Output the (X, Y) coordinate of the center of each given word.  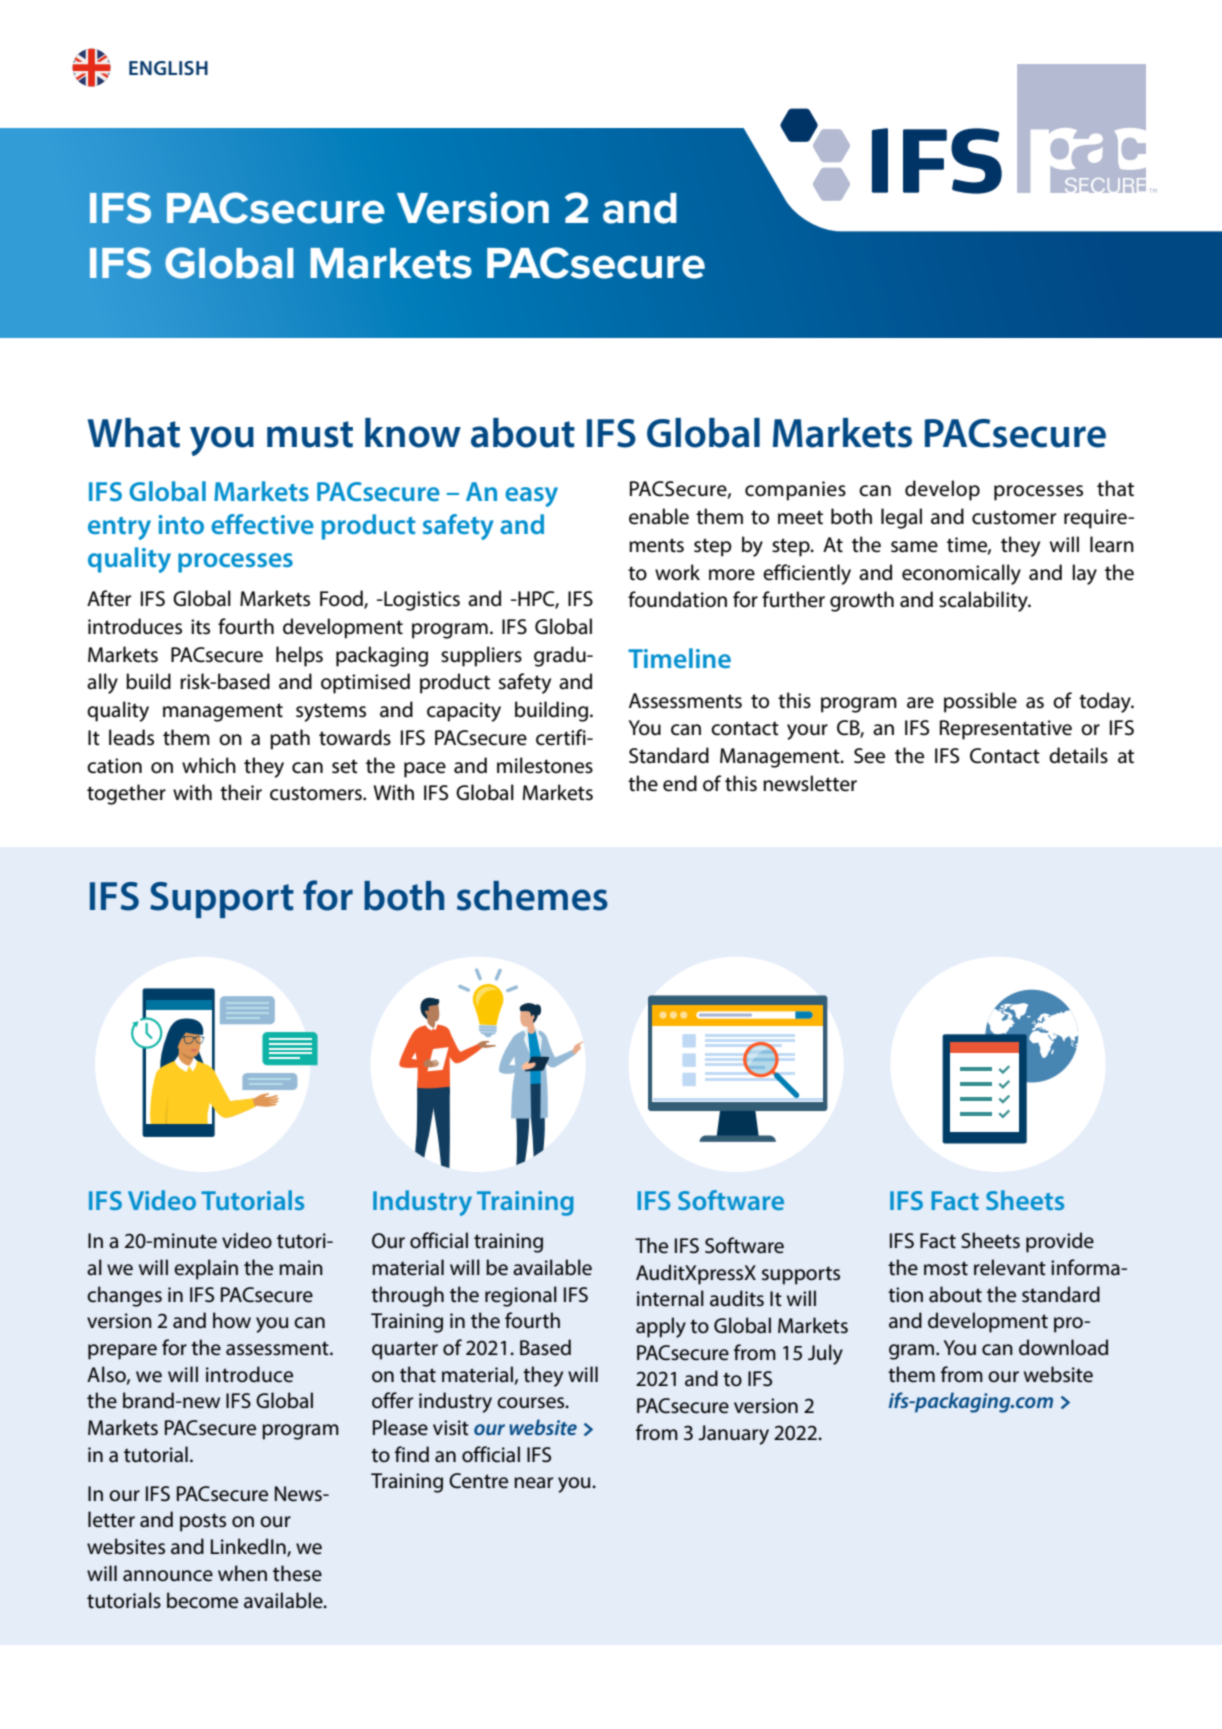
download (1063, 1347)
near (533, 1483)
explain (206, 1269)
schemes (532, 896)
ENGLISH (168, 68)
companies (795, 491)
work (677, 572)
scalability (984, 601)
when (242, 1573)
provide (1060, 1242)
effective (262, 524)
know (413, 433)
